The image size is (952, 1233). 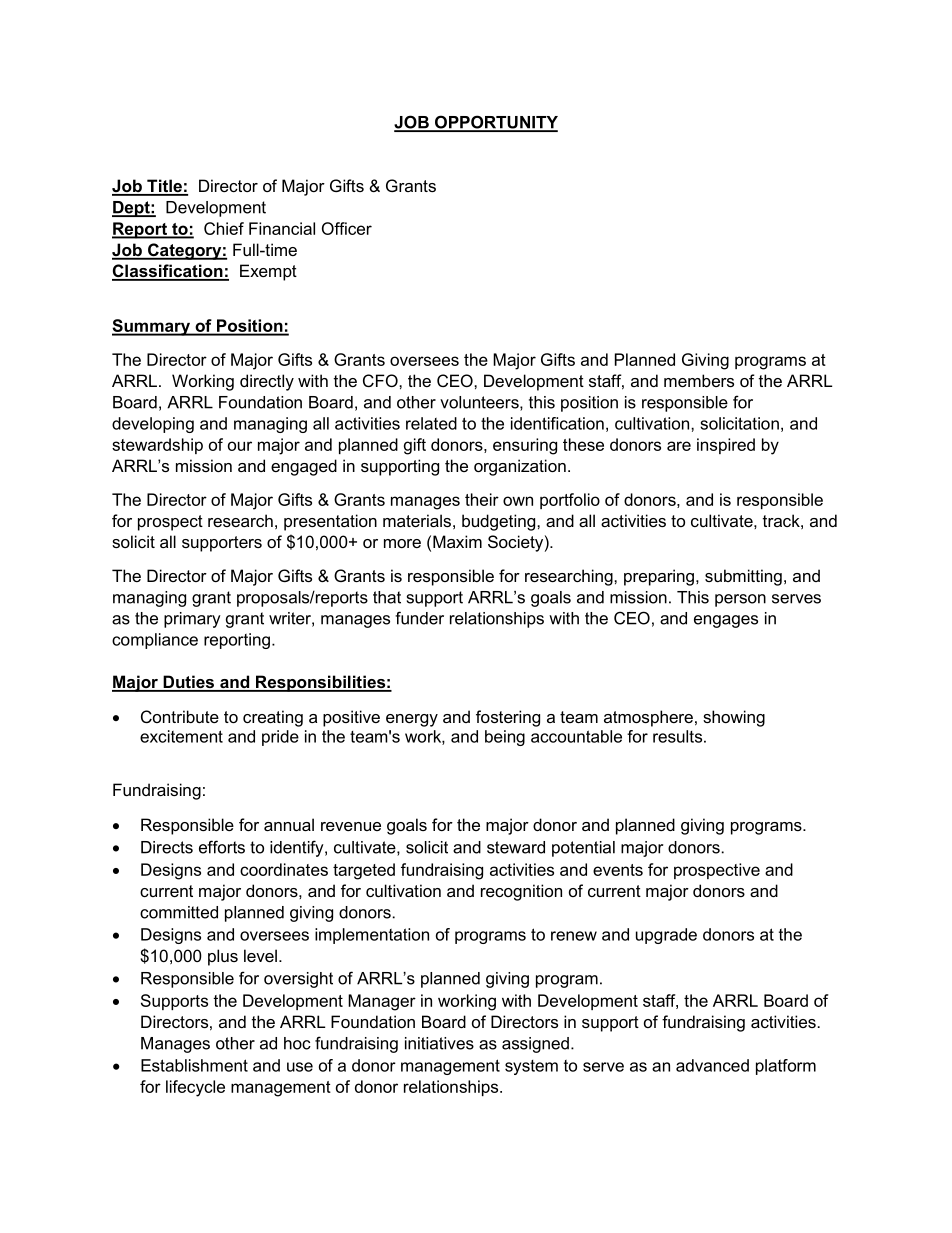 What do you see at coordinates (495, 123) in the document?
I see `OPPORTUNITY` at bounding box center [495, 123].
